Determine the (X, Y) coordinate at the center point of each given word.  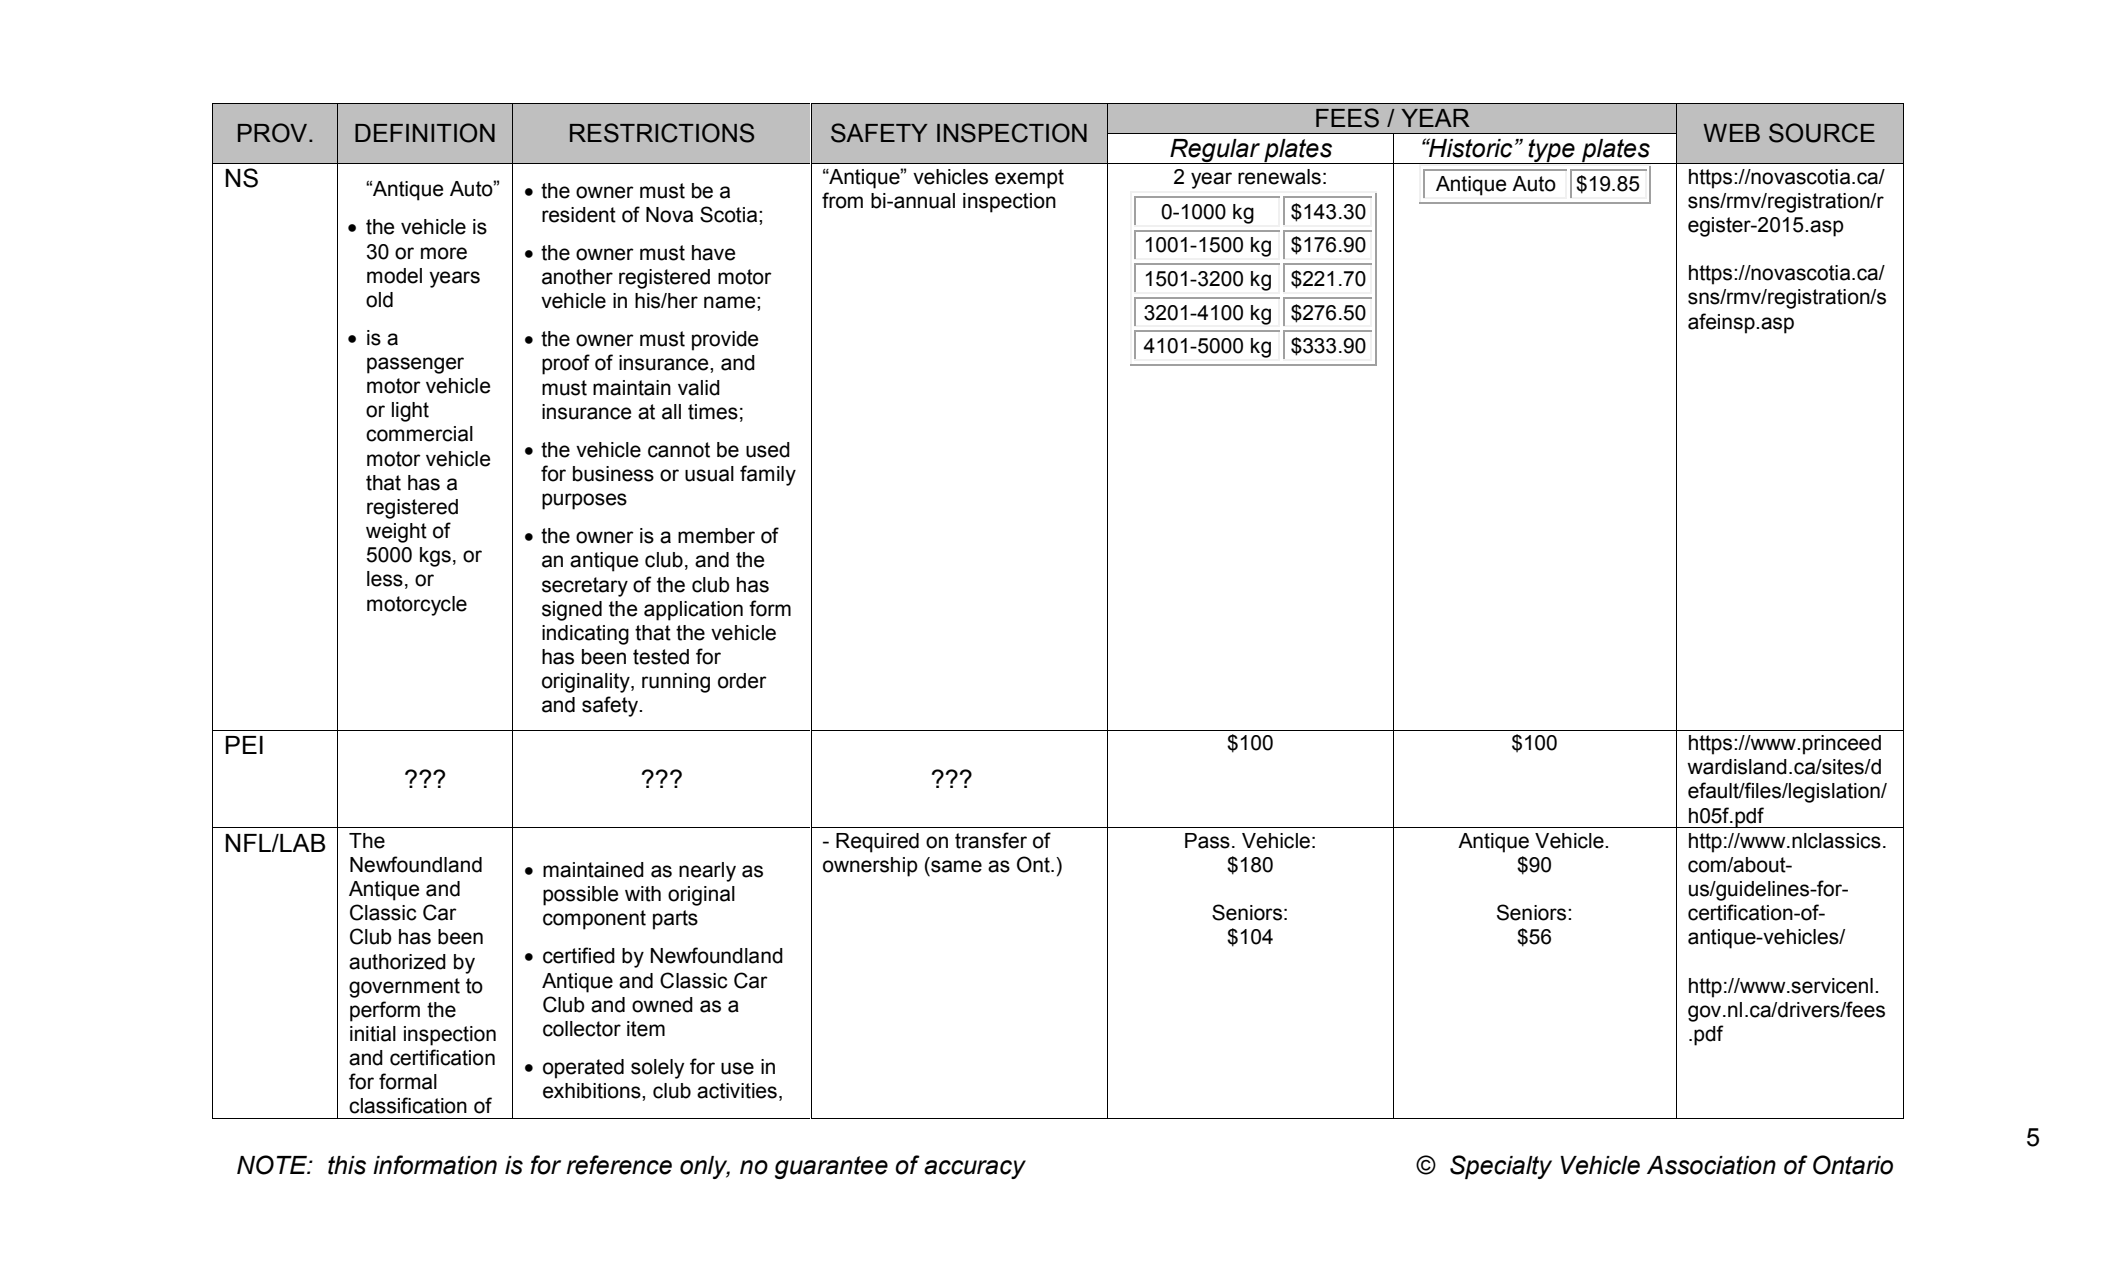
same (956, 866)
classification (408, 1105)
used (768, 450)
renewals (1279, 177)
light (410, 412)
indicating (585, 635)
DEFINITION (425, 133)
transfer (991, 840)
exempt (1029, 179)
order (742, 681)
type (1551, 151)
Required (877, 843)
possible (580, 896)
